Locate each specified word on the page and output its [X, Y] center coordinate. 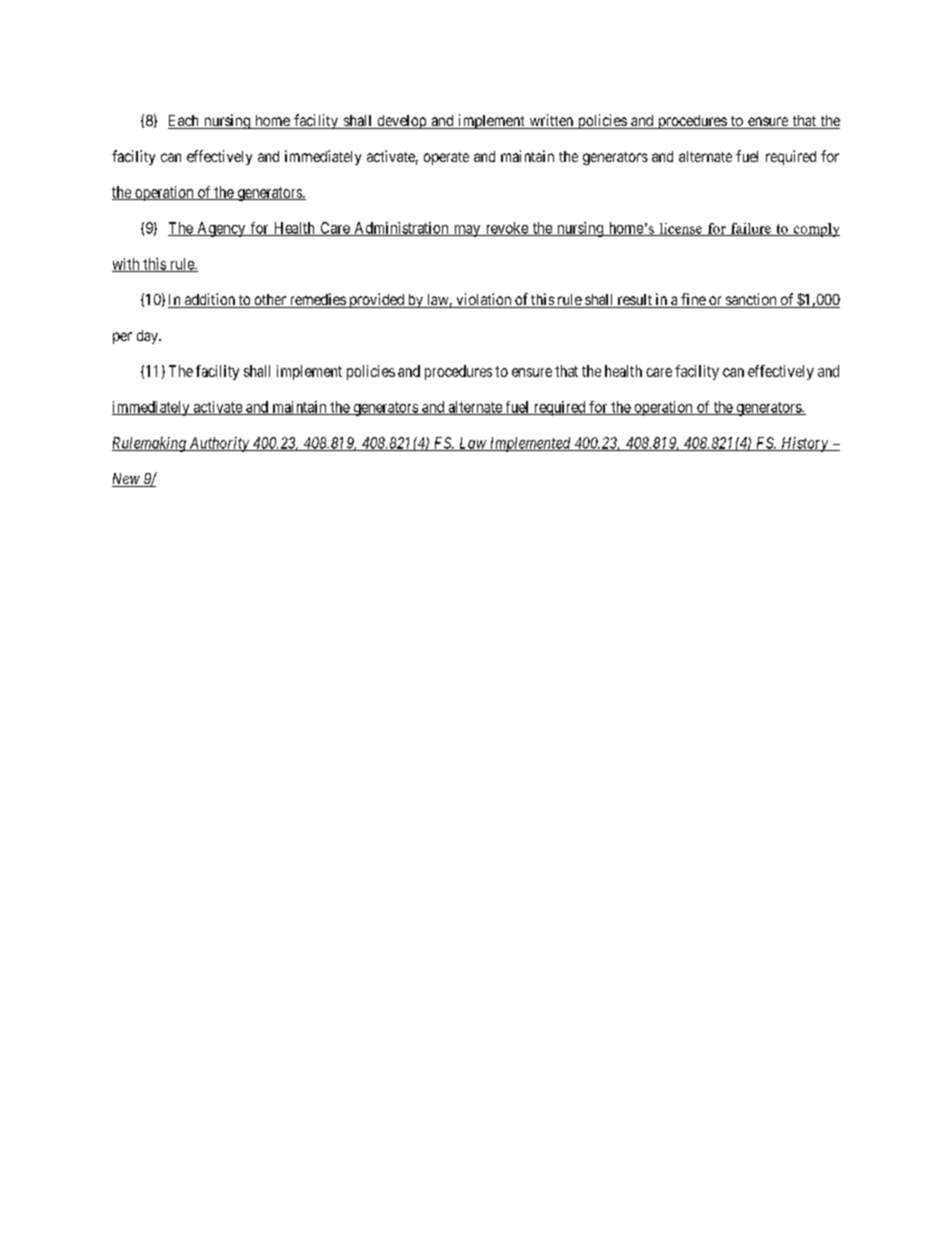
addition [209, 300]
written [551, 121]
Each [184, 122]
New [127, 480]
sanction [751, 300]
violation [484, 300]
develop [401, 122]
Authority [219, 444]
